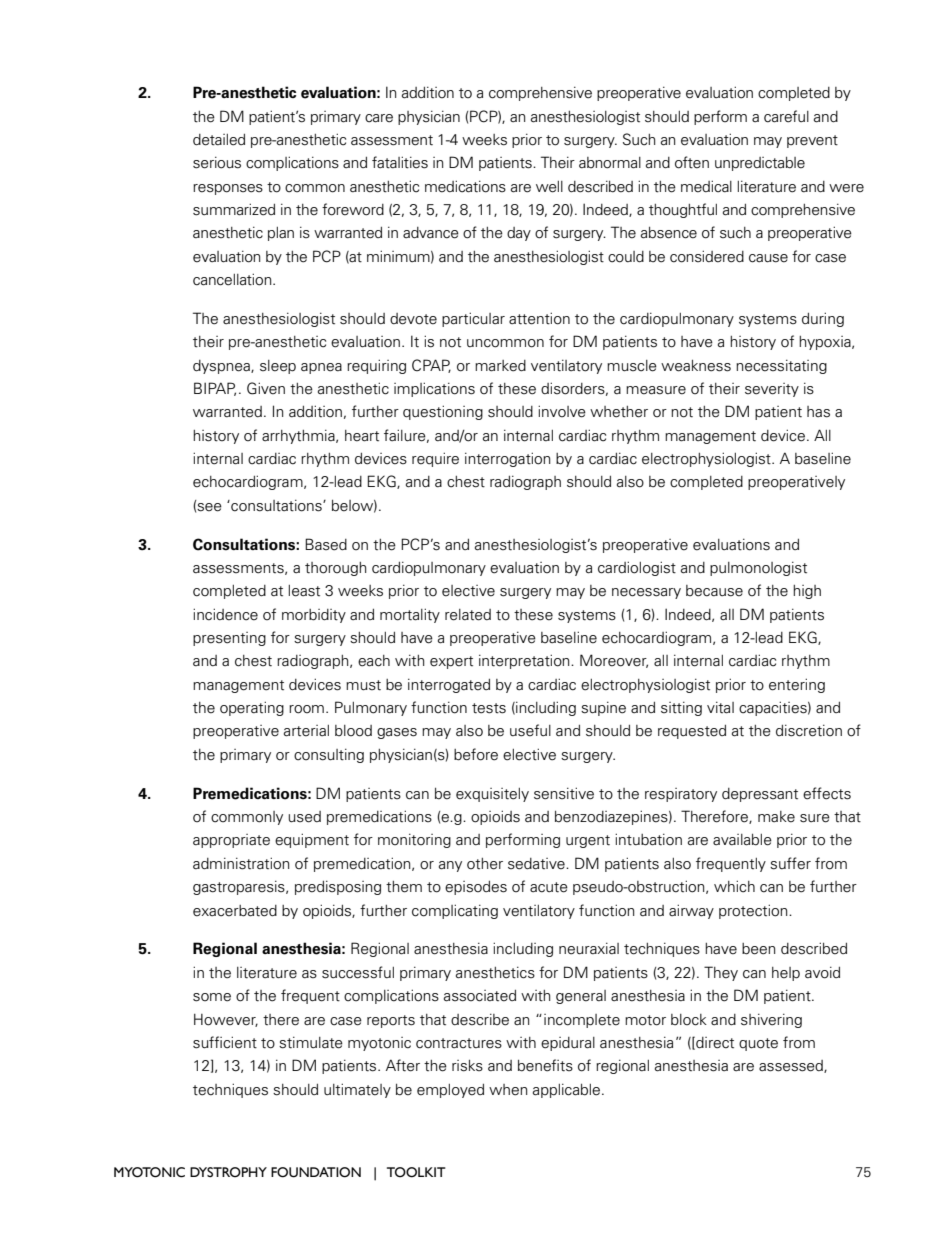 The width and height of the screenshot is (952, 1233). Describe the element at coordinates (818, 412) in the screenshot. I see `has` at that location.
